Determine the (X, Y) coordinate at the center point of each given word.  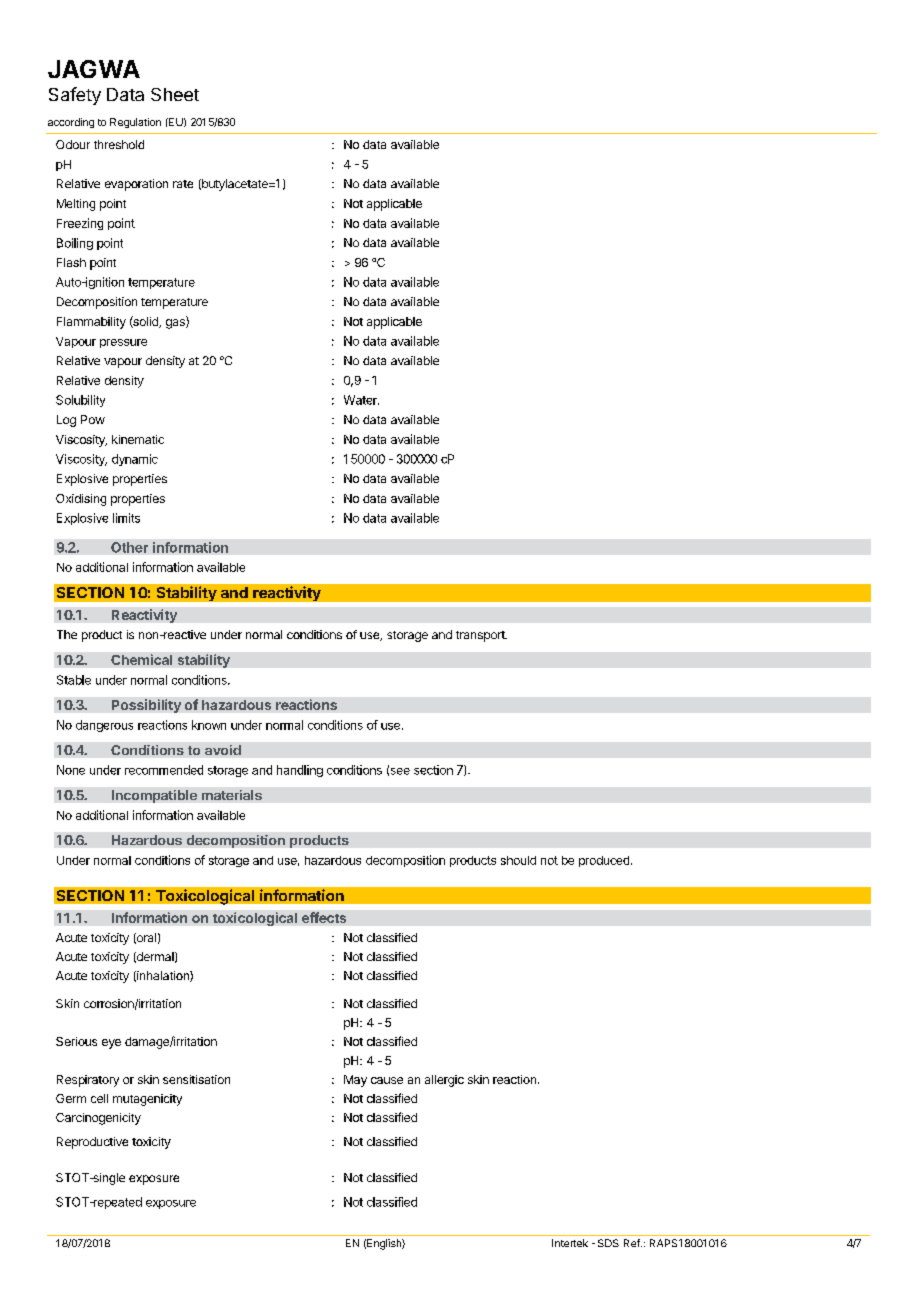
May (355, 1081)
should (518, 860)
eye (111, 1044)
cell (99, 1098)
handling (300, 771)
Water (361, 400)
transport (481, 636)
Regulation (135, 123)
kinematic (138, 439)
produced (604, 861)
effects (324, 917)
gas (176, 324)
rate (183, 184)
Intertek (570, 1243)
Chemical (141, 659)
